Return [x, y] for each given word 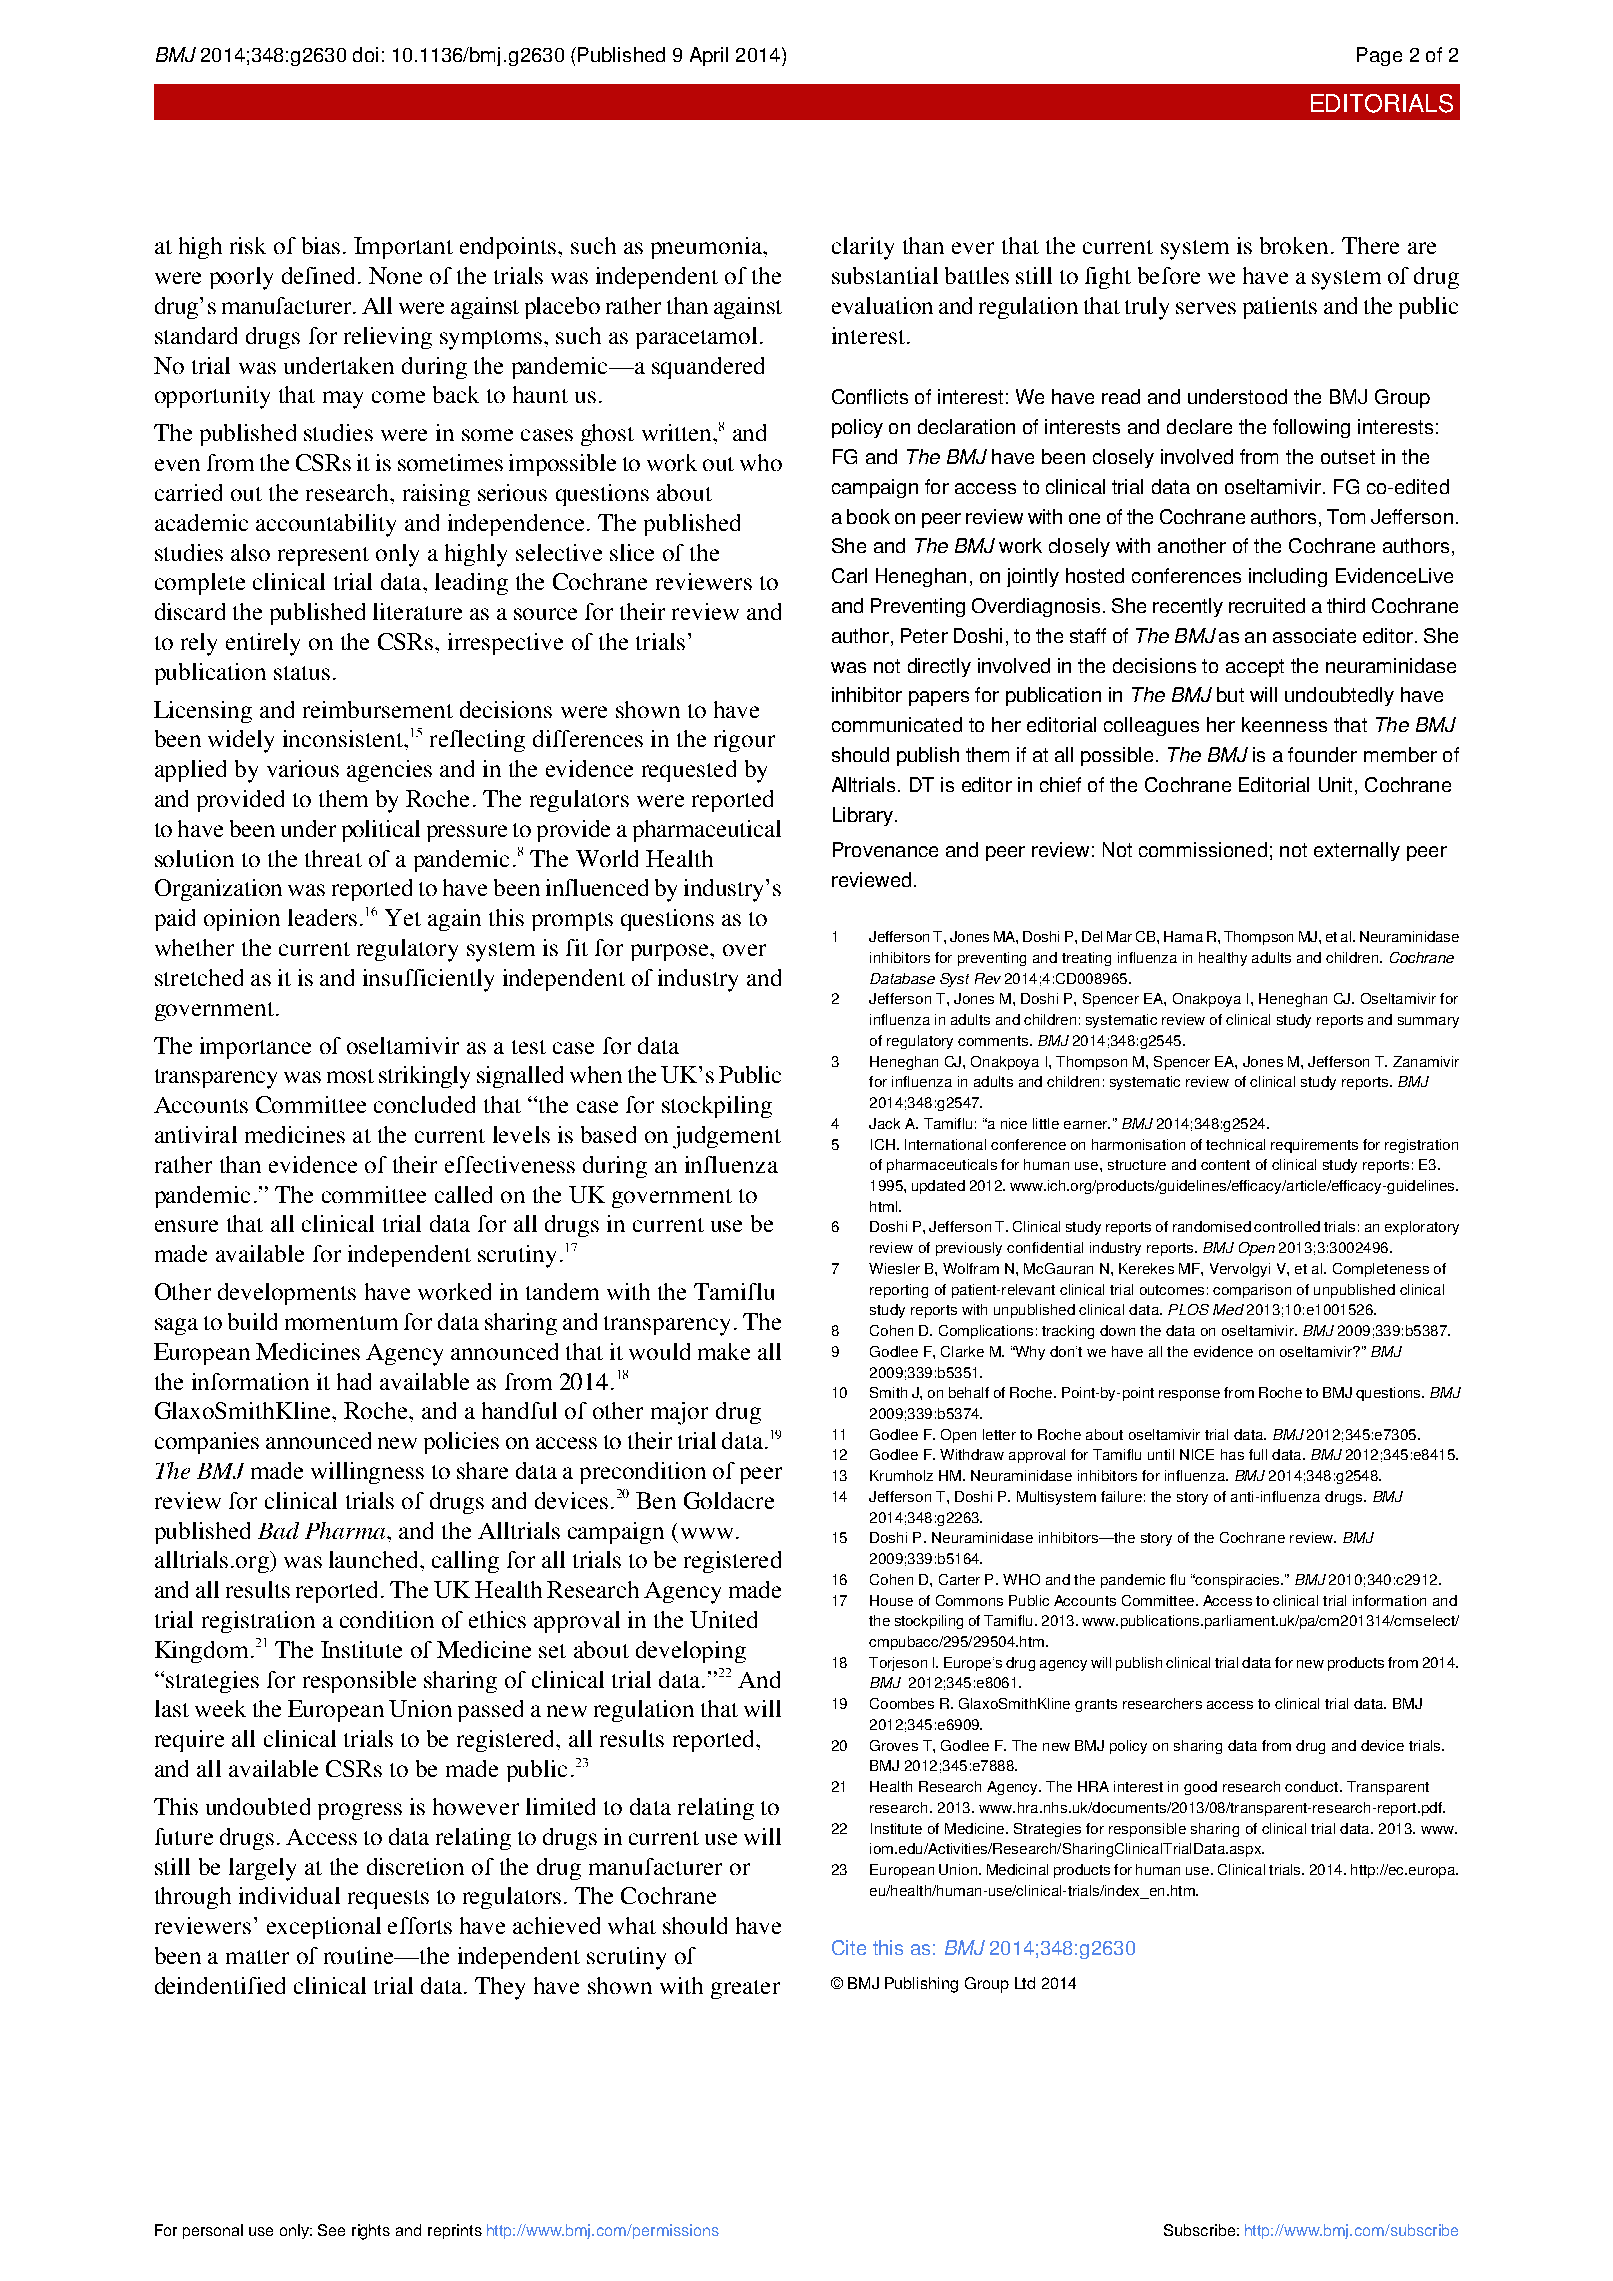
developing [691, 1652]
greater [745, 1989]
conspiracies [1237, 1581]
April [709, 56]
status [302, 673]
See [331, 2230]
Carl [849, 575]
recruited [1267, 605]
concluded [424, 1104]
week [220, 1708]
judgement [727, 1137]
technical [1235, 1144]
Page [1379, 56]
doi [365, 54]
